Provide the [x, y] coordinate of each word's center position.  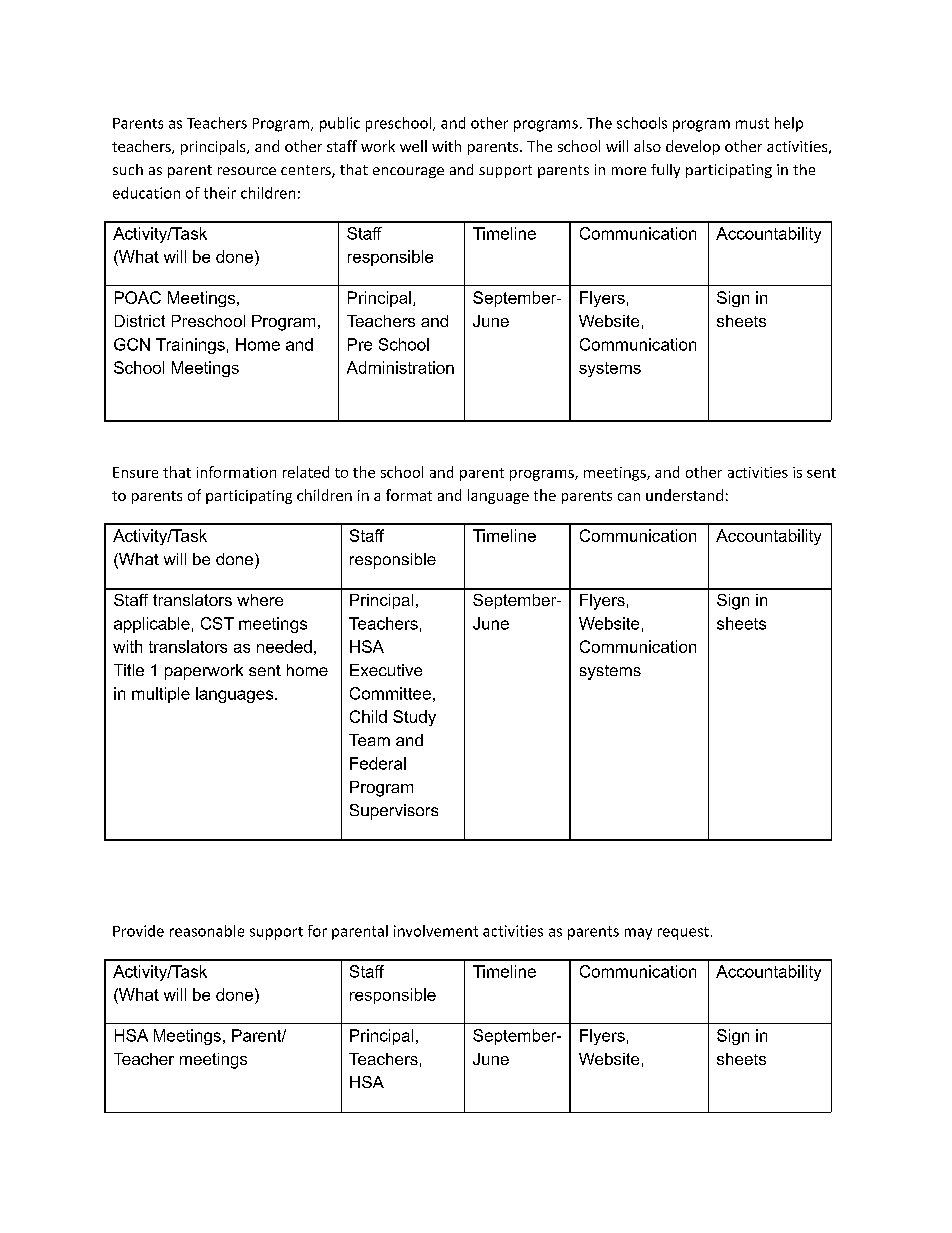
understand [684, 495]
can [629, 497]
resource [247, 171]
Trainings [190, 346]
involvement [436, 931]
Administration [400, 367]
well [413, 146]
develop [693, 147]
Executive [386, 670]
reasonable [207, 931]
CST [217, 623]
